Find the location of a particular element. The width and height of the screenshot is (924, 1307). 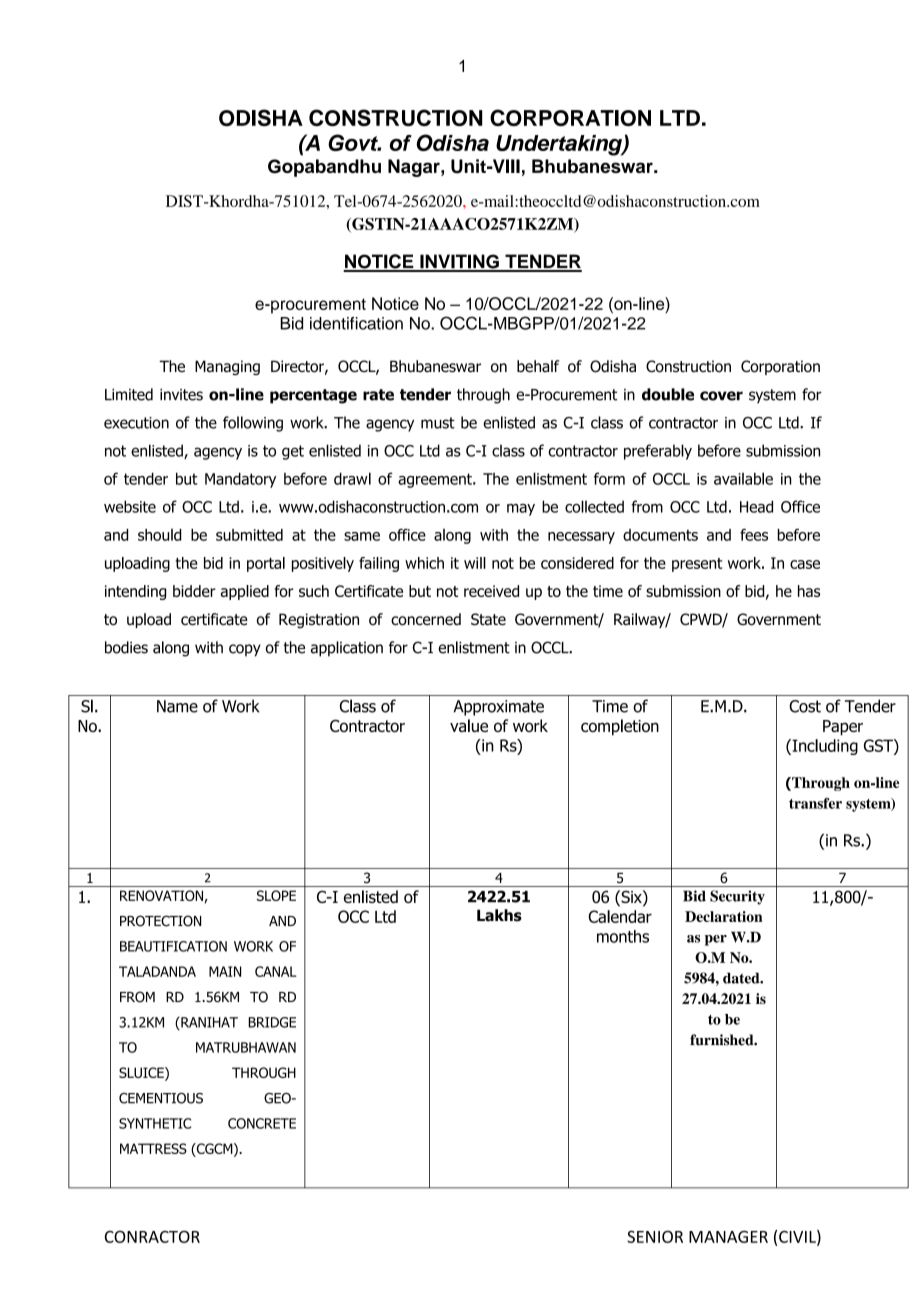

Name is located at coordinates (177, 706).
